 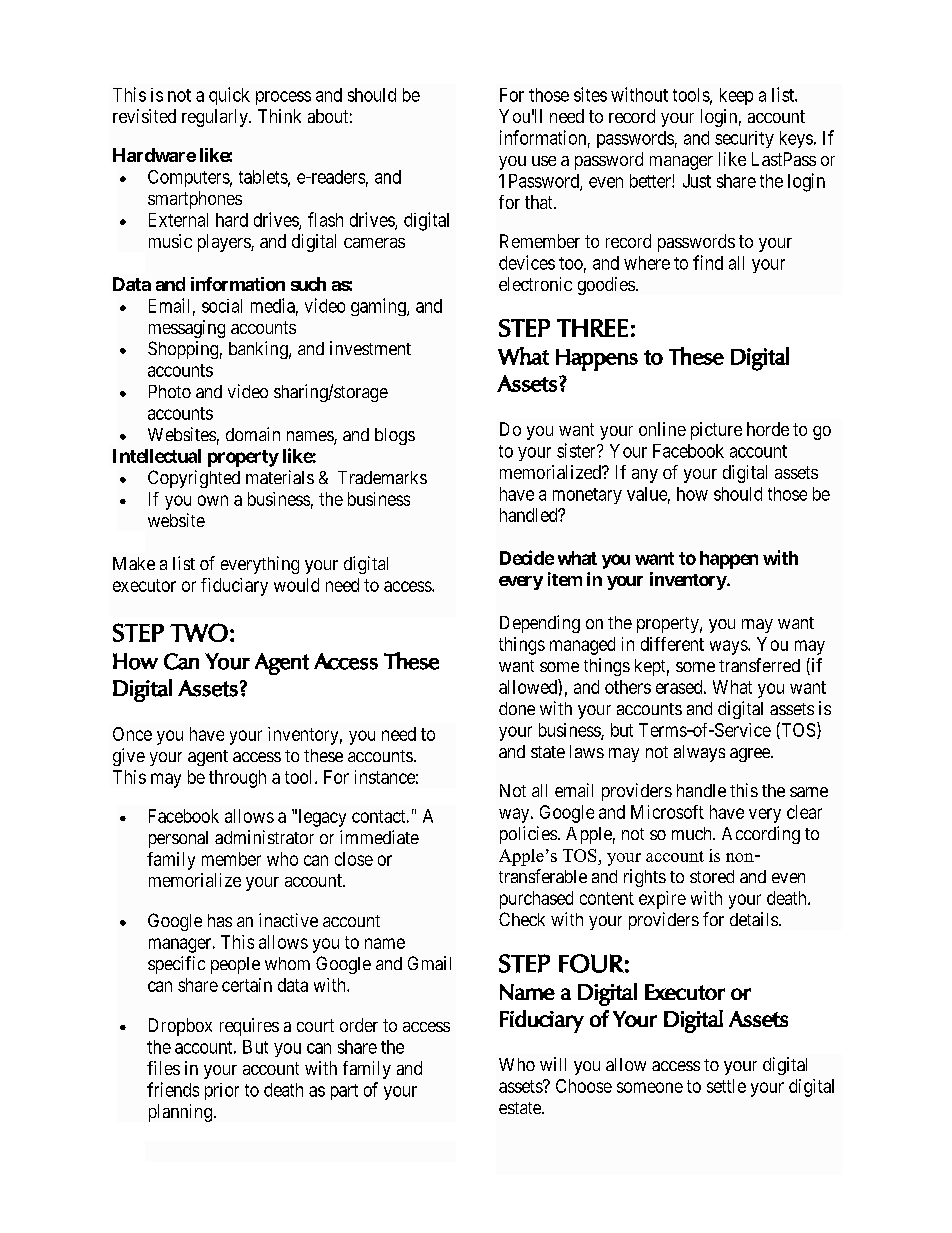 I want to click on regularly, so click(x=216, y=118).
